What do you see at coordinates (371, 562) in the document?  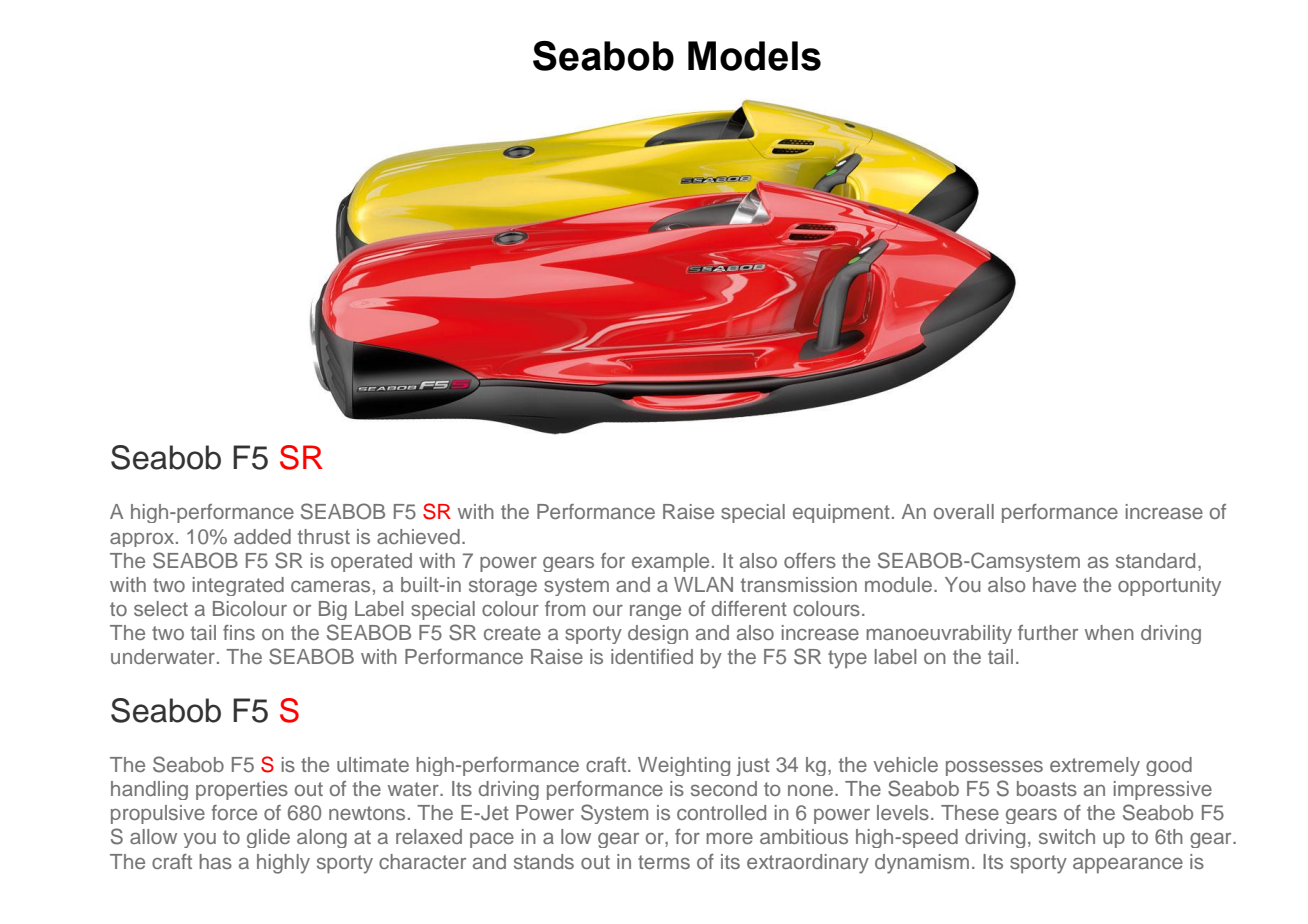 I see `operated` at bounding box center [371, 562].
